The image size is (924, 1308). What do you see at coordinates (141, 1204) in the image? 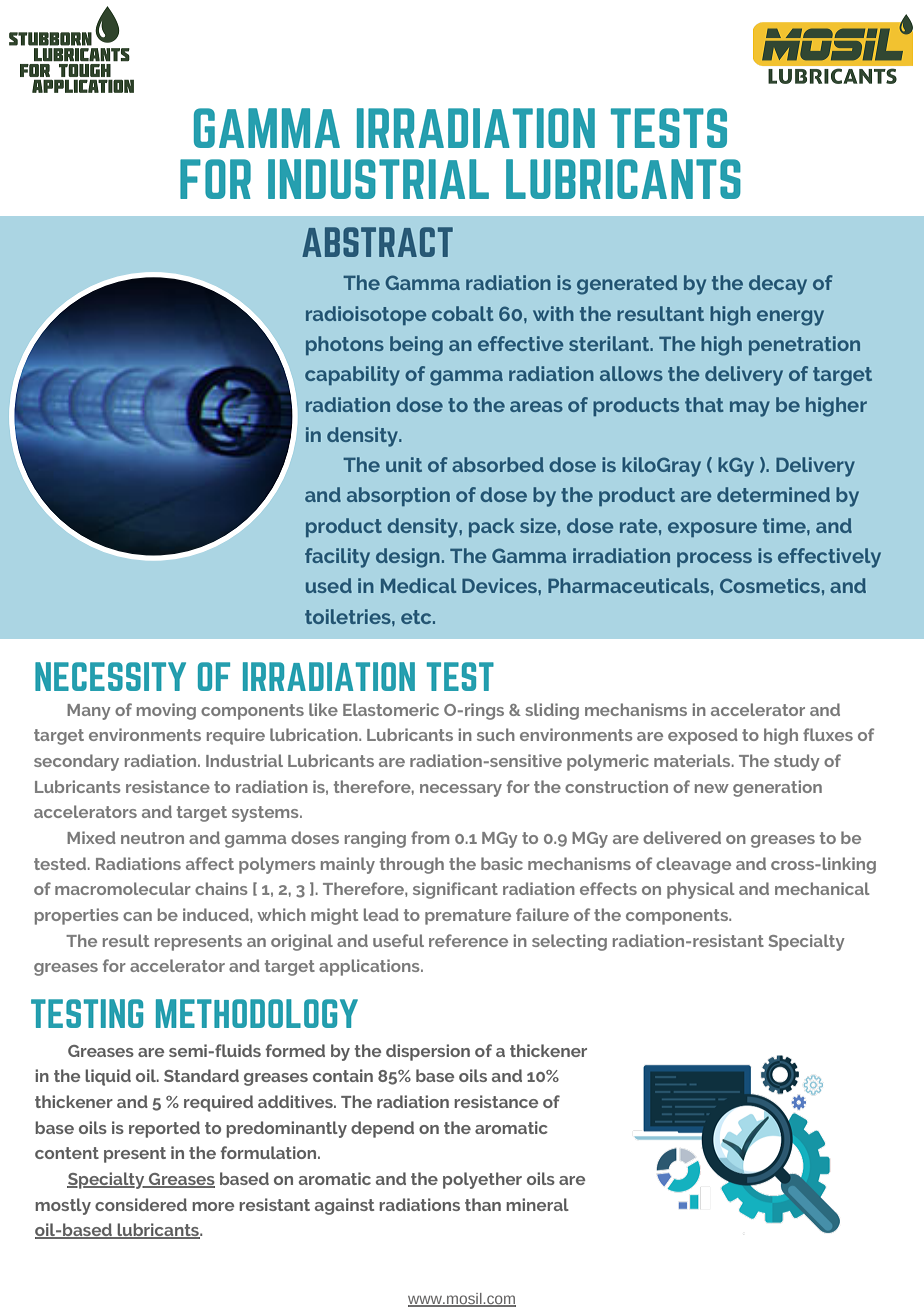
I see `considered` at bounding box center [141, 1204].
